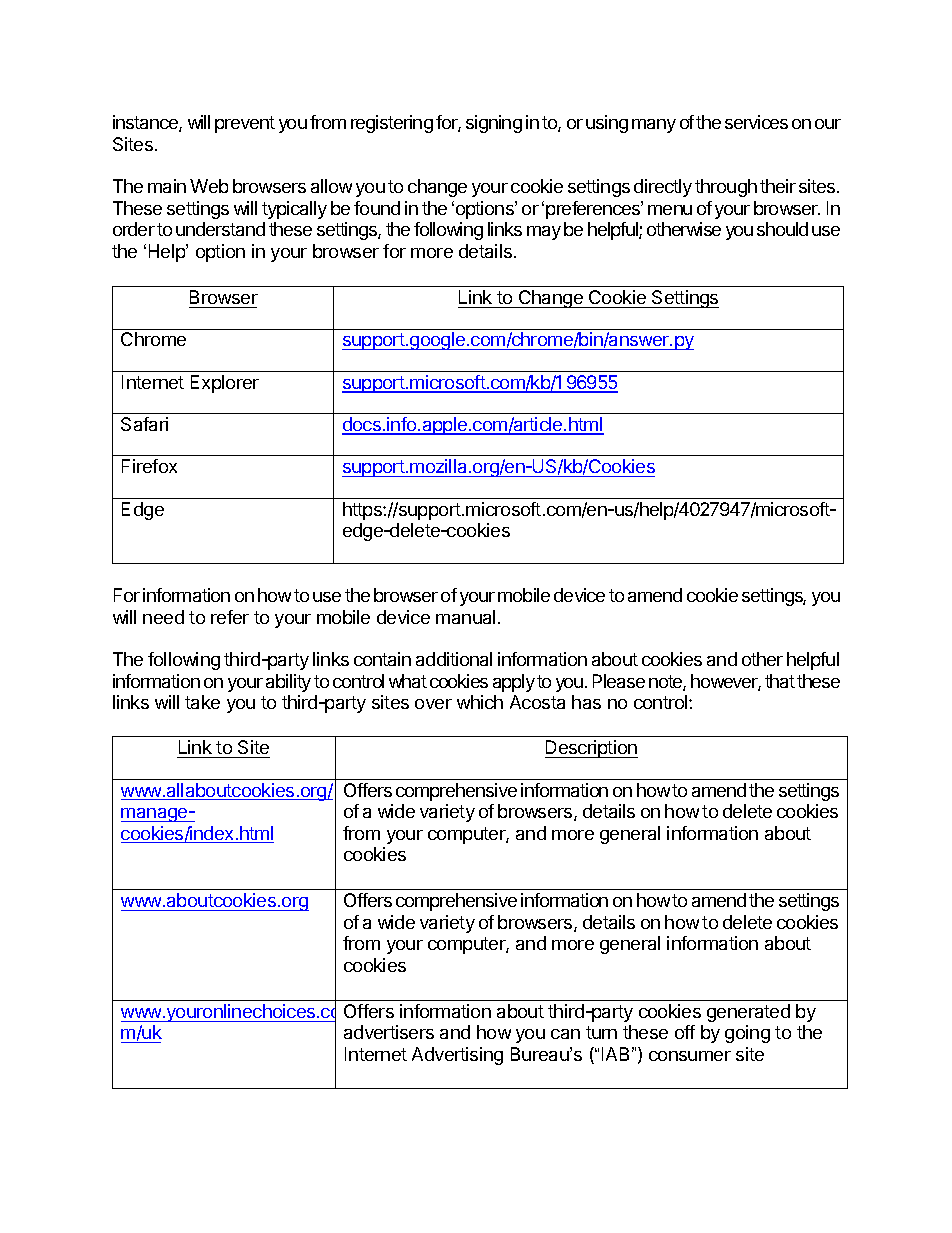  Describe the element at coordinates (465, 617) in the page. I see `manual` at that location.
